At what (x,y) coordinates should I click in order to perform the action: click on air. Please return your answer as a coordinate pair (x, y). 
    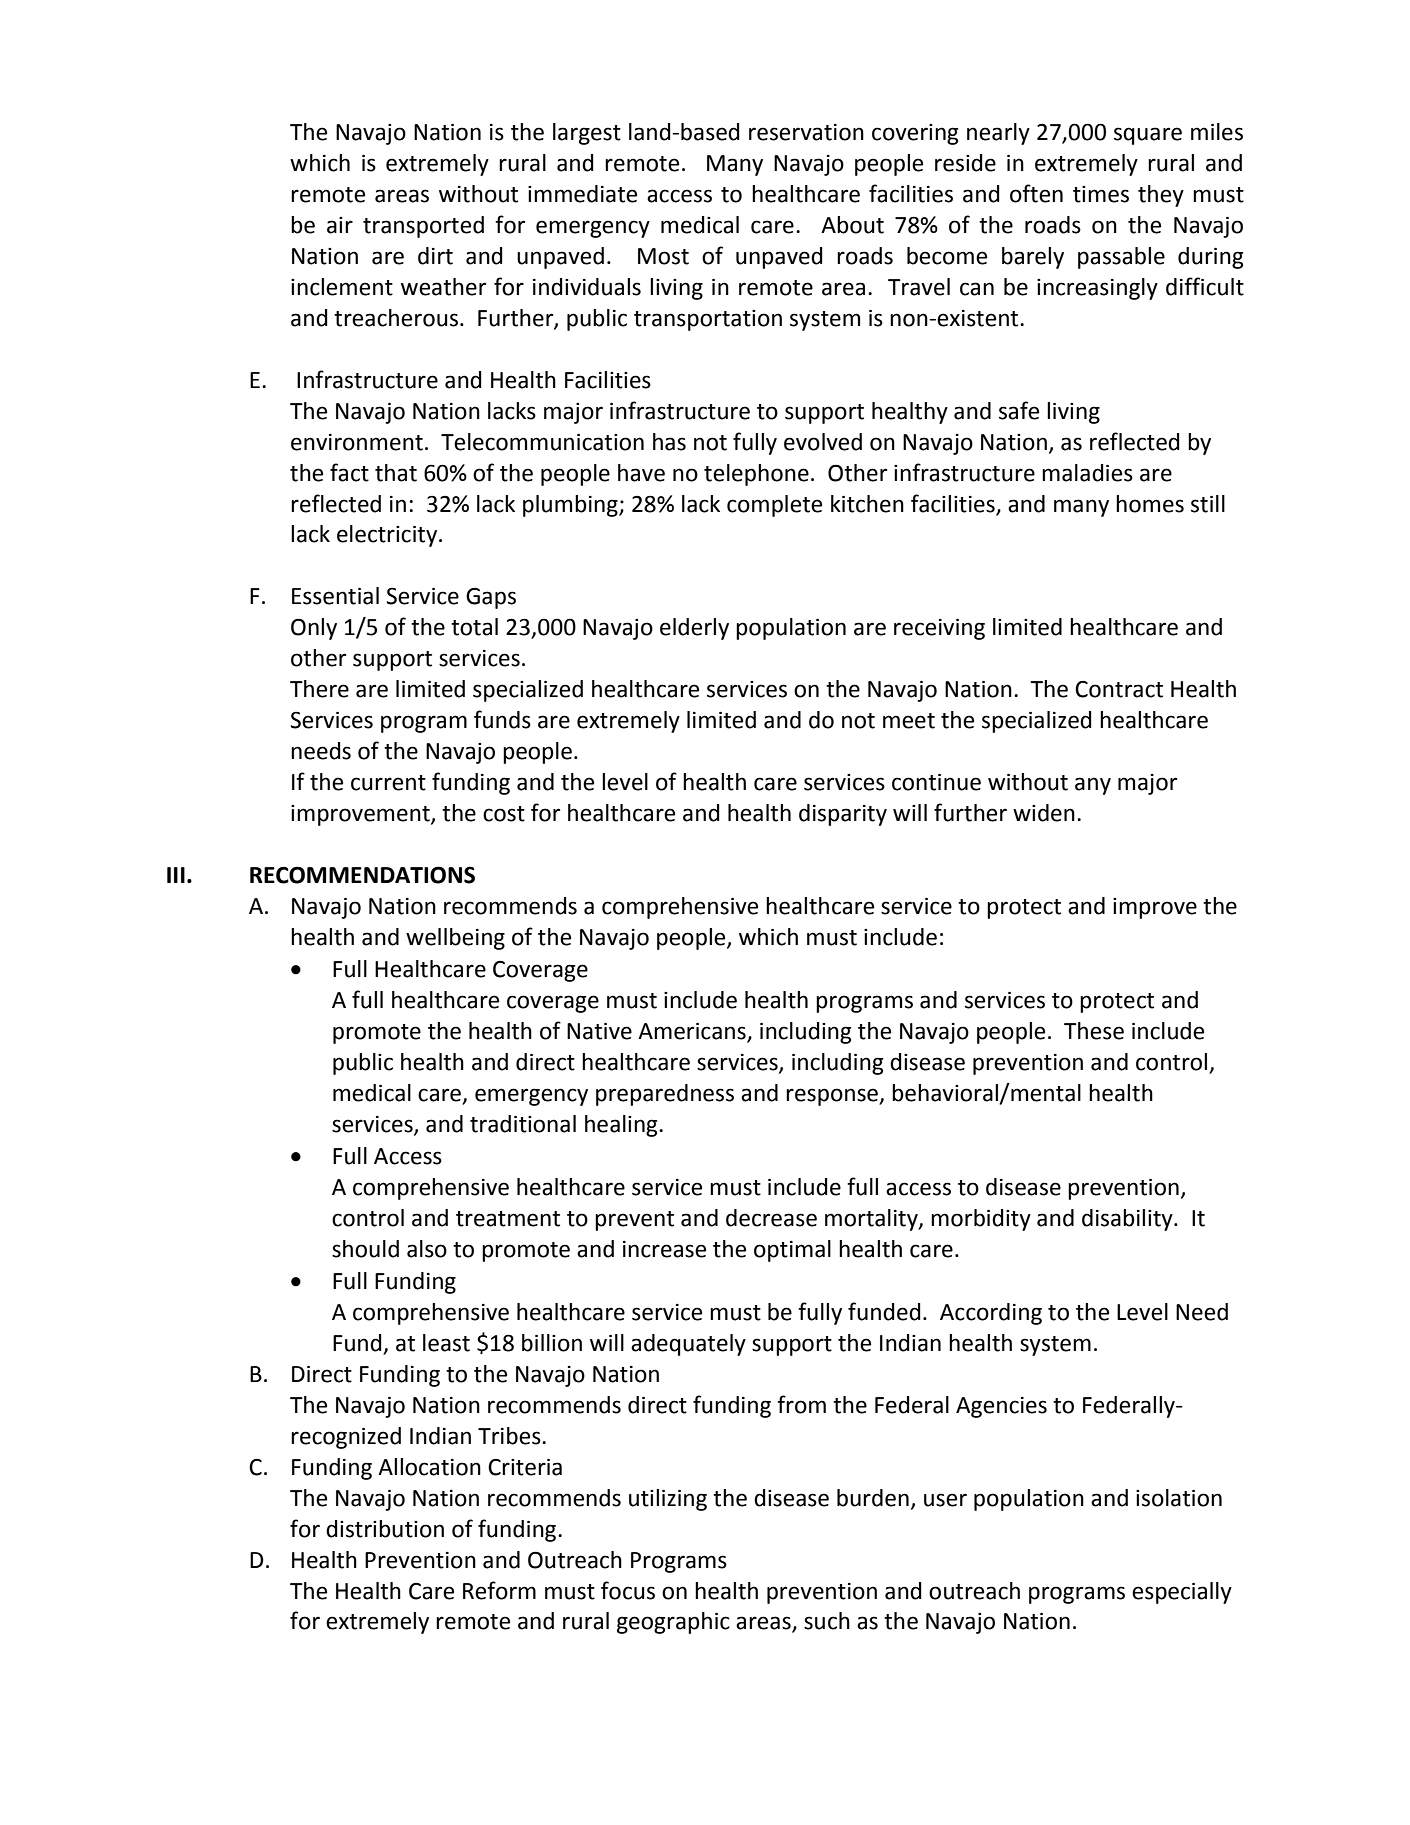
    Looking at the image, I should click on (340, 225).
